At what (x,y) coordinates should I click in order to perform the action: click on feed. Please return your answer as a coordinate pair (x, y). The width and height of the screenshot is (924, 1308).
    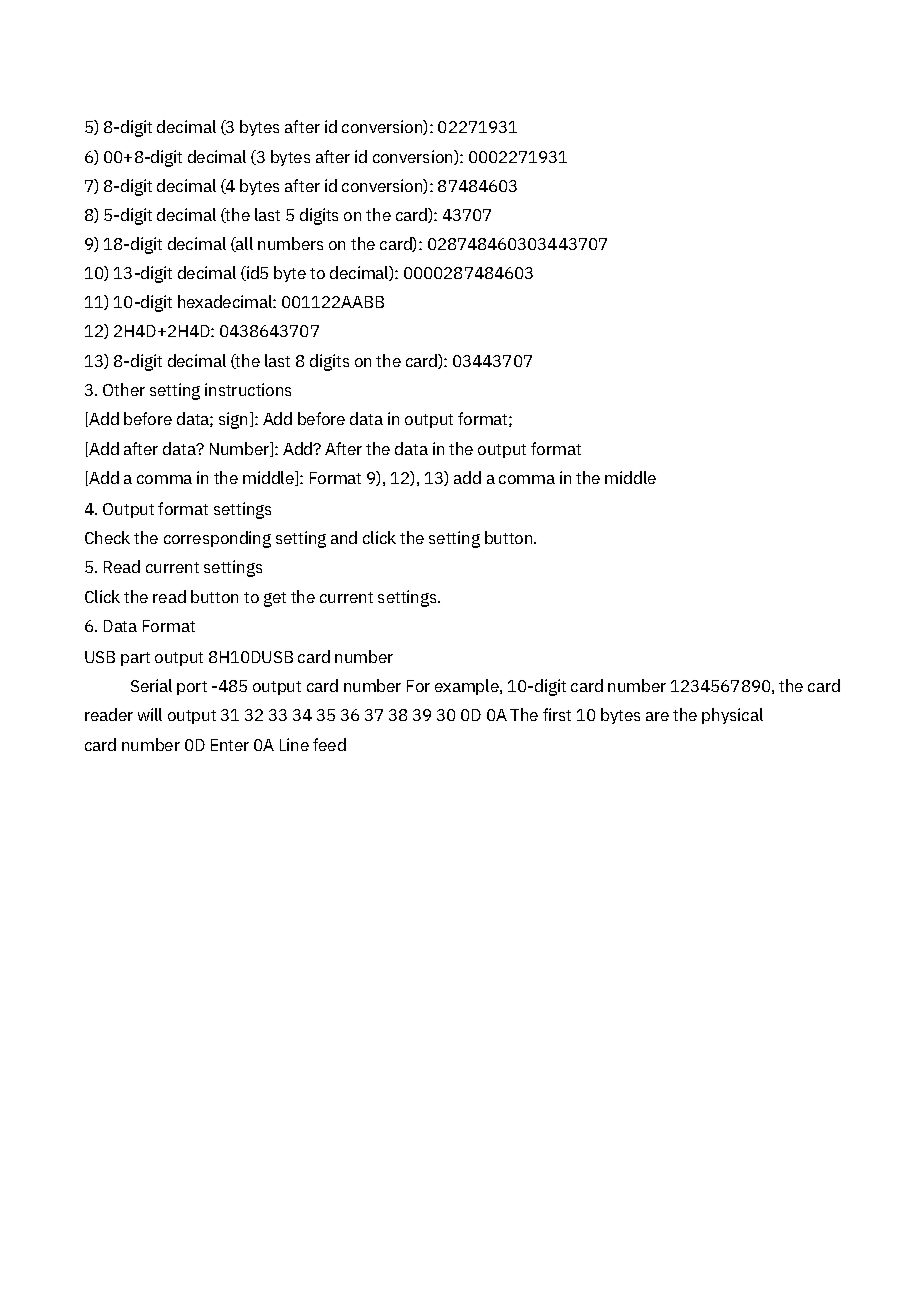
    Looking at the image, I should click on (329, 744).
